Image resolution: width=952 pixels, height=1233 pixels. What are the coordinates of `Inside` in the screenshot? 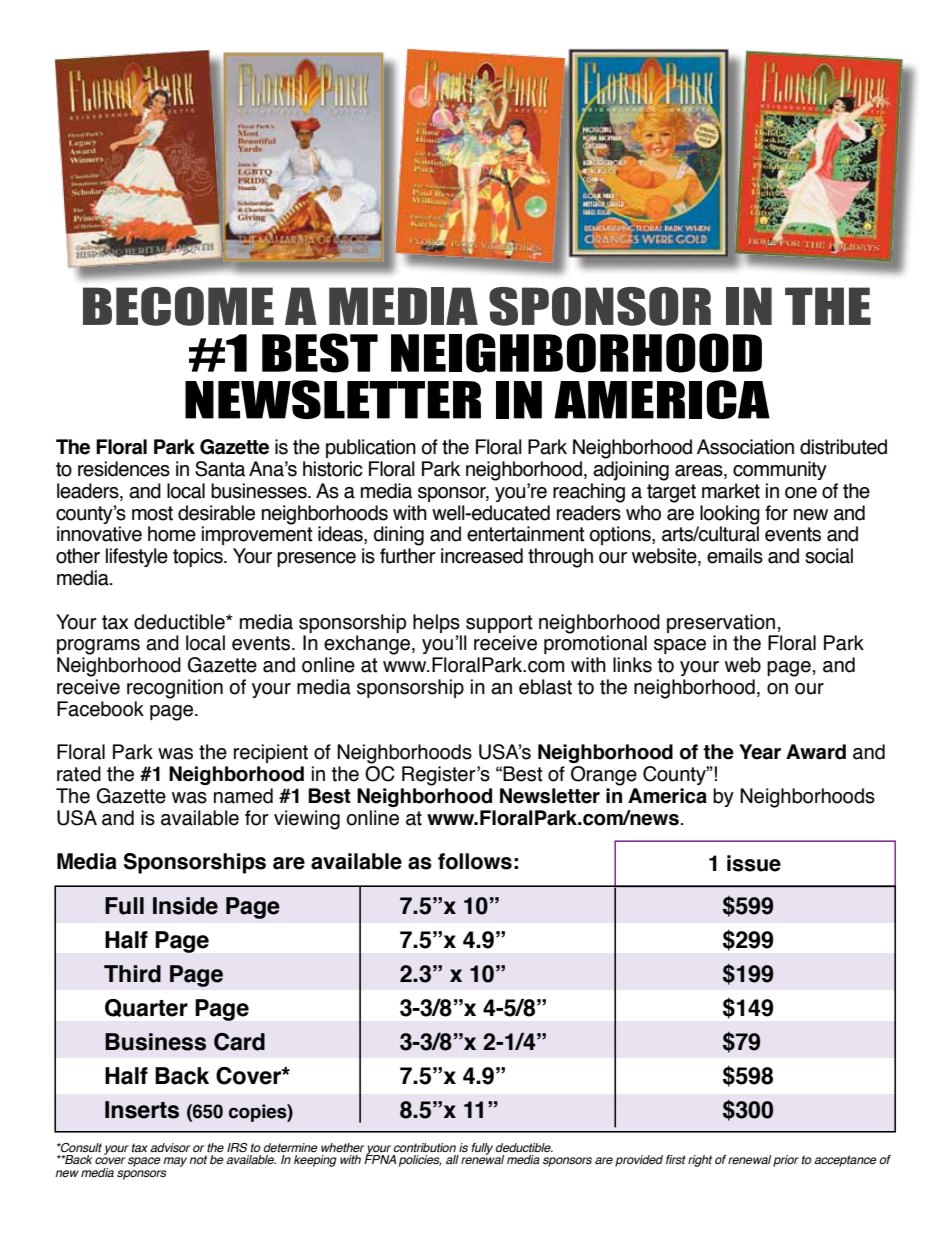 It's located at (185, 906).
